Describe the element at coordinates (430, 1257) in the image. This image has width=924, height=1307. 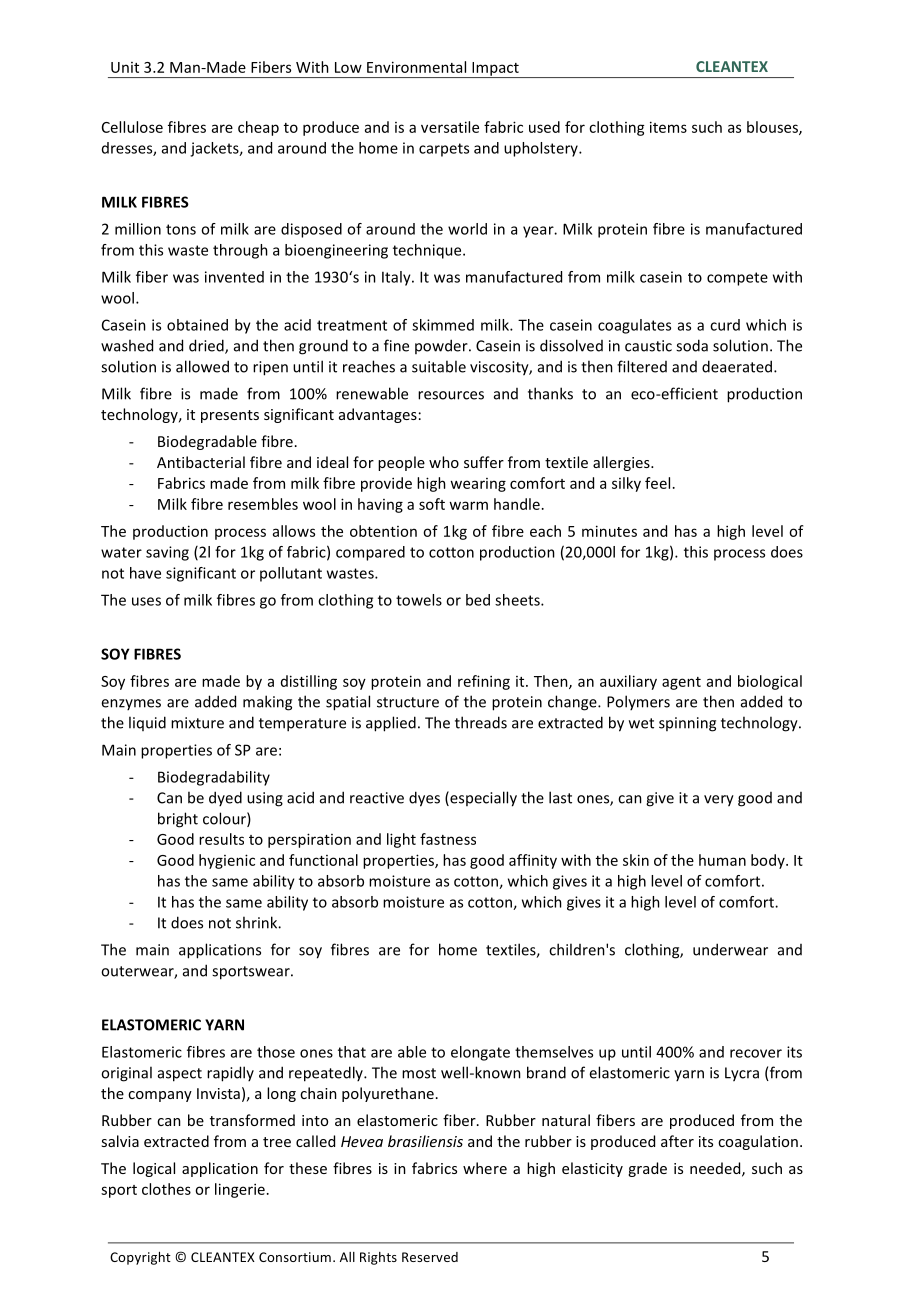
I see `Reserved` at that location.
